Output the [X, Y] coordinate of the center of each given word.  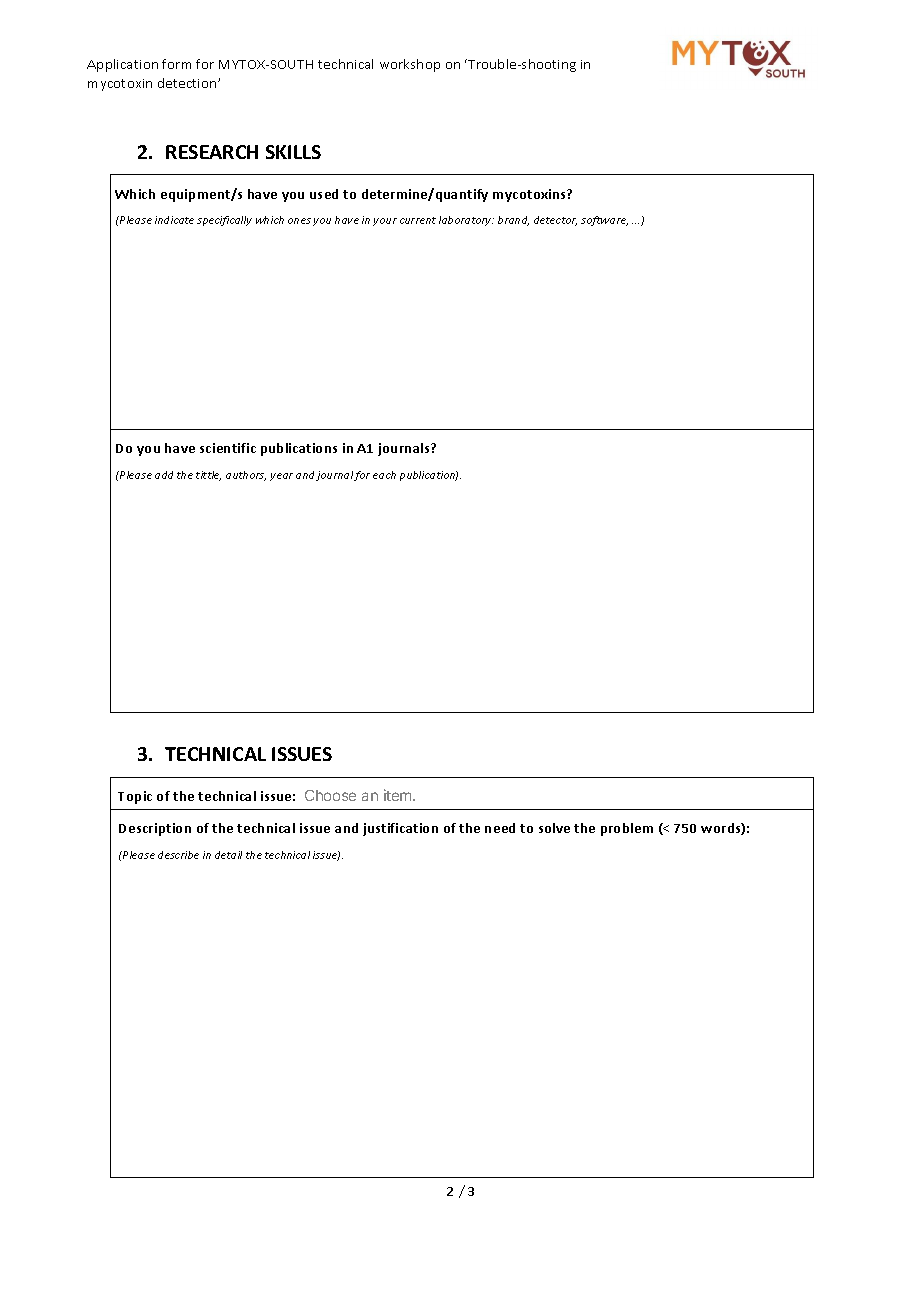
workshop [410, 65]
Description [155, 829]
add [164, 475]
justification [400, 829]
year [281, 477]
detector [555, 221]
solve [554, 828]
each [384, 475]
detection [188, 83]
